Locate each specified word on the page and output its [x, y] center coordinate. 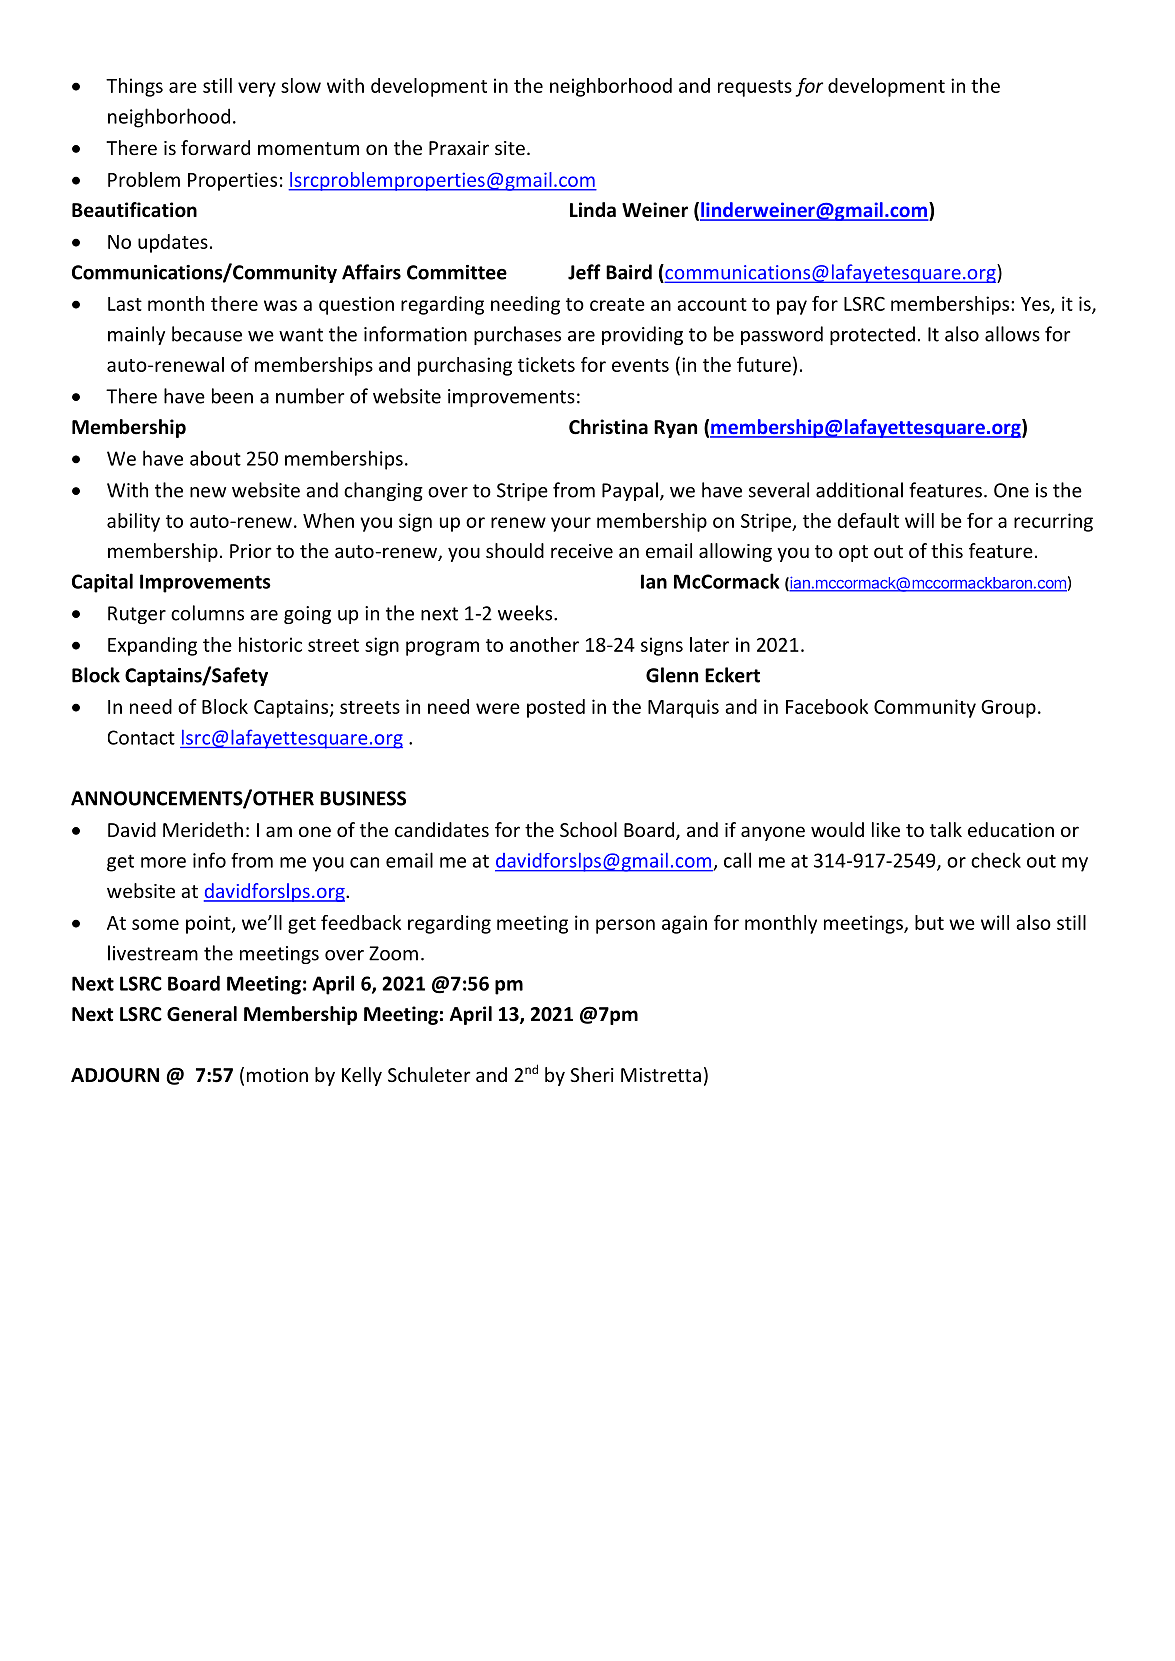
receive [582, 551]
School [588, 829]
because [207, 334]
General [202, 1014]
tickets [546, 364]
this [947, 550]
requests [755, 88]
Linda [593, 210]
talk [946, 829]
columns [207, 613]
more [163, 862]
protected [872, 335]
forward [215, 147]
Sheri [592, 1074]
